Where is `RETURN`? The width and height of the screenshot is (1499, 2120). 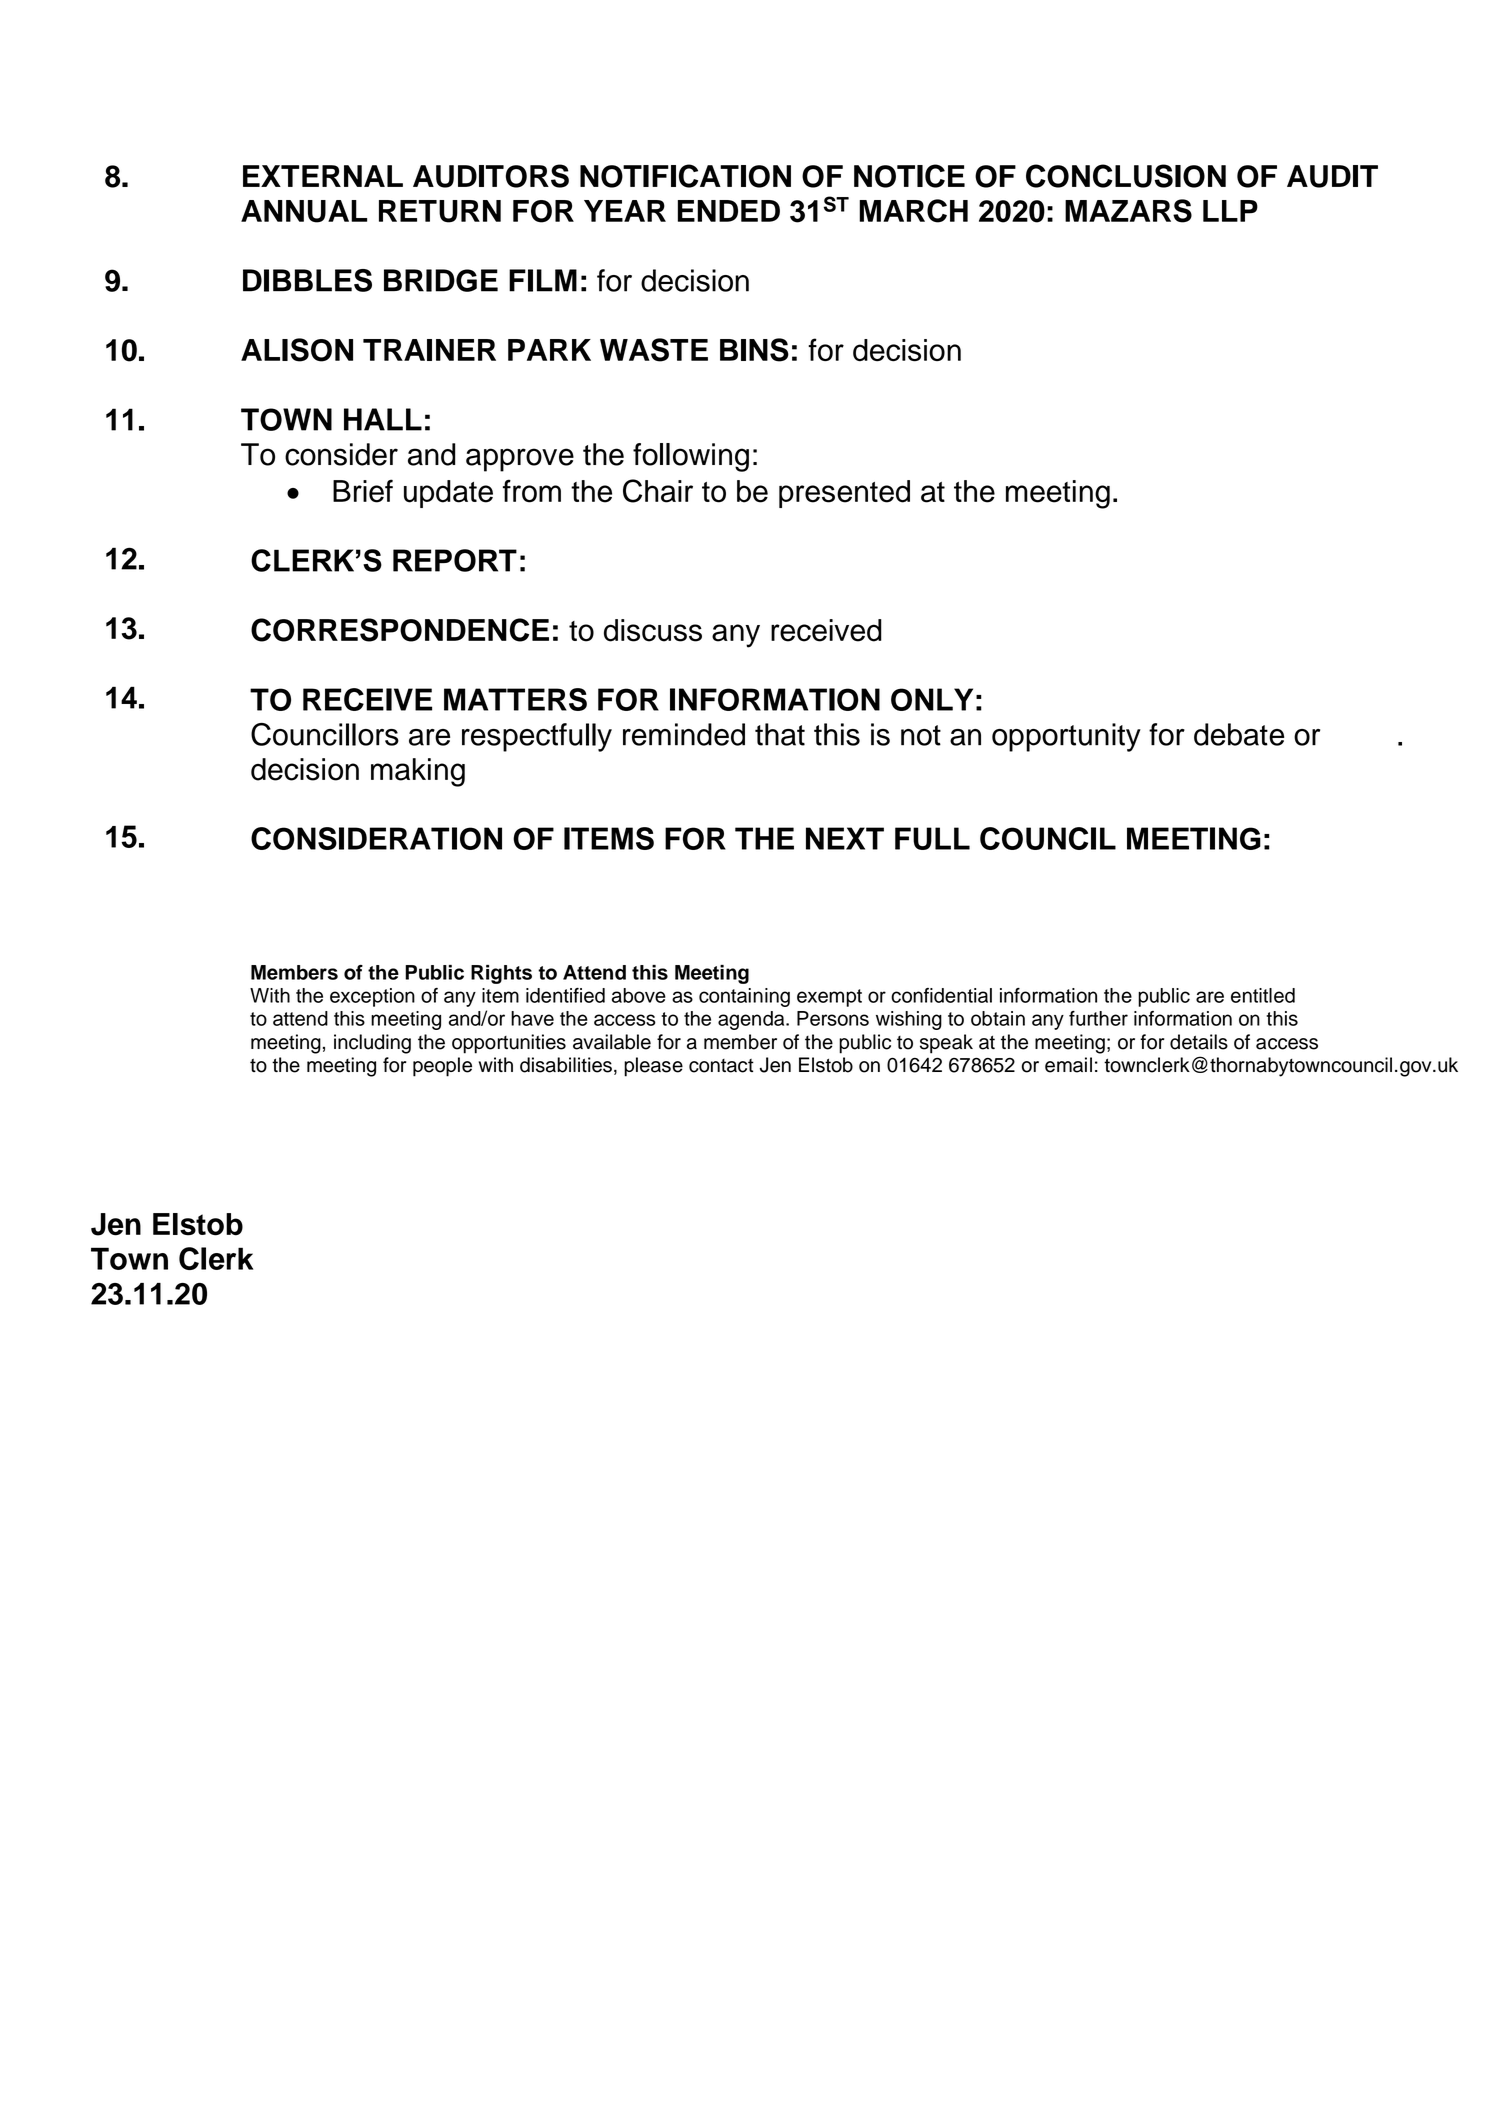
RETURN is located at coordinates (440, 211).
